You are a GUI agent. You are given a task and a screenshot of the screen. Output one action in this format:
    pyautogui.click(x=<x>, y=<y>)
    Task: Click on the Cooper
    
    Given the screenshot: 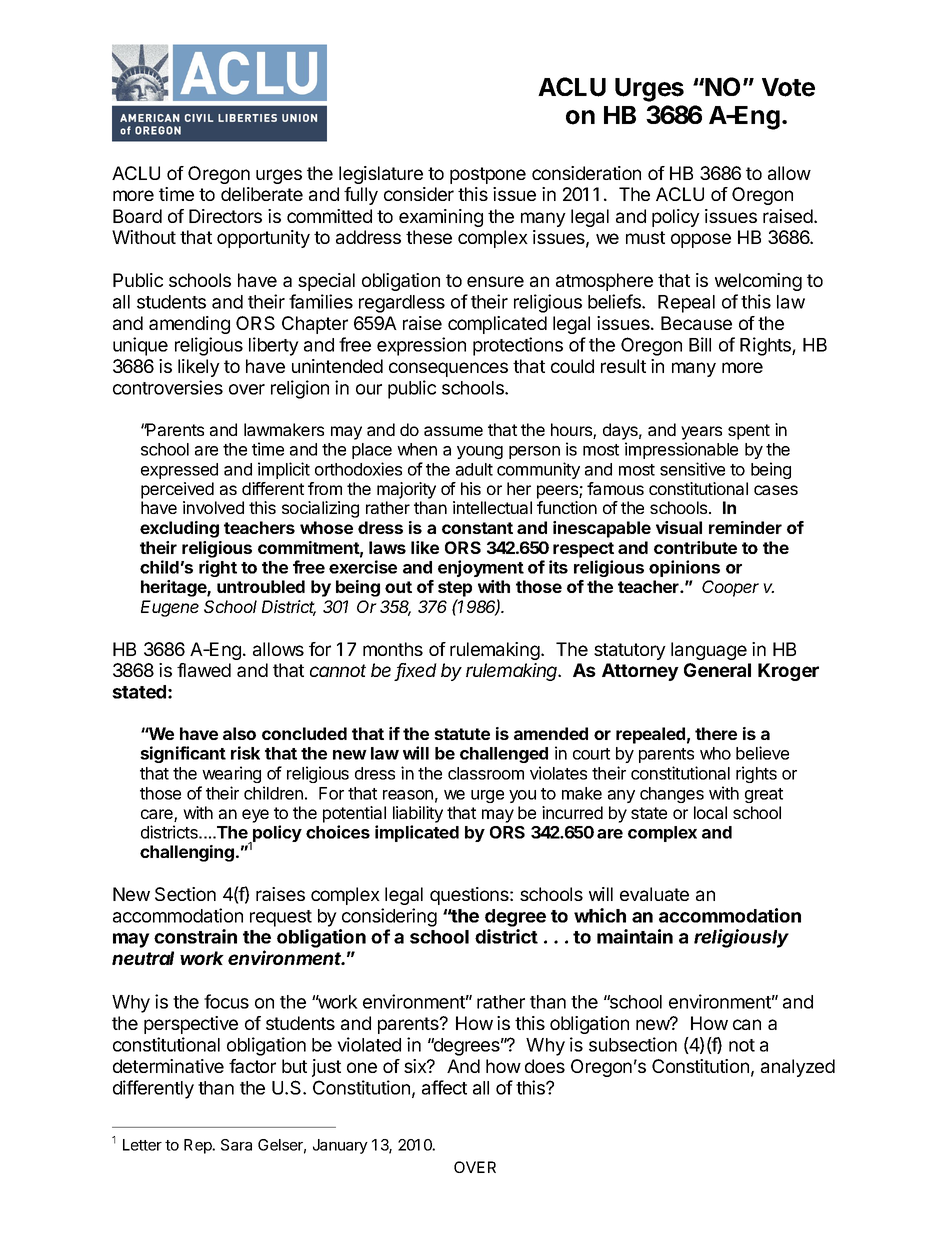 What is the action you would take?
    pyautogui.click(x=730, y=588)
